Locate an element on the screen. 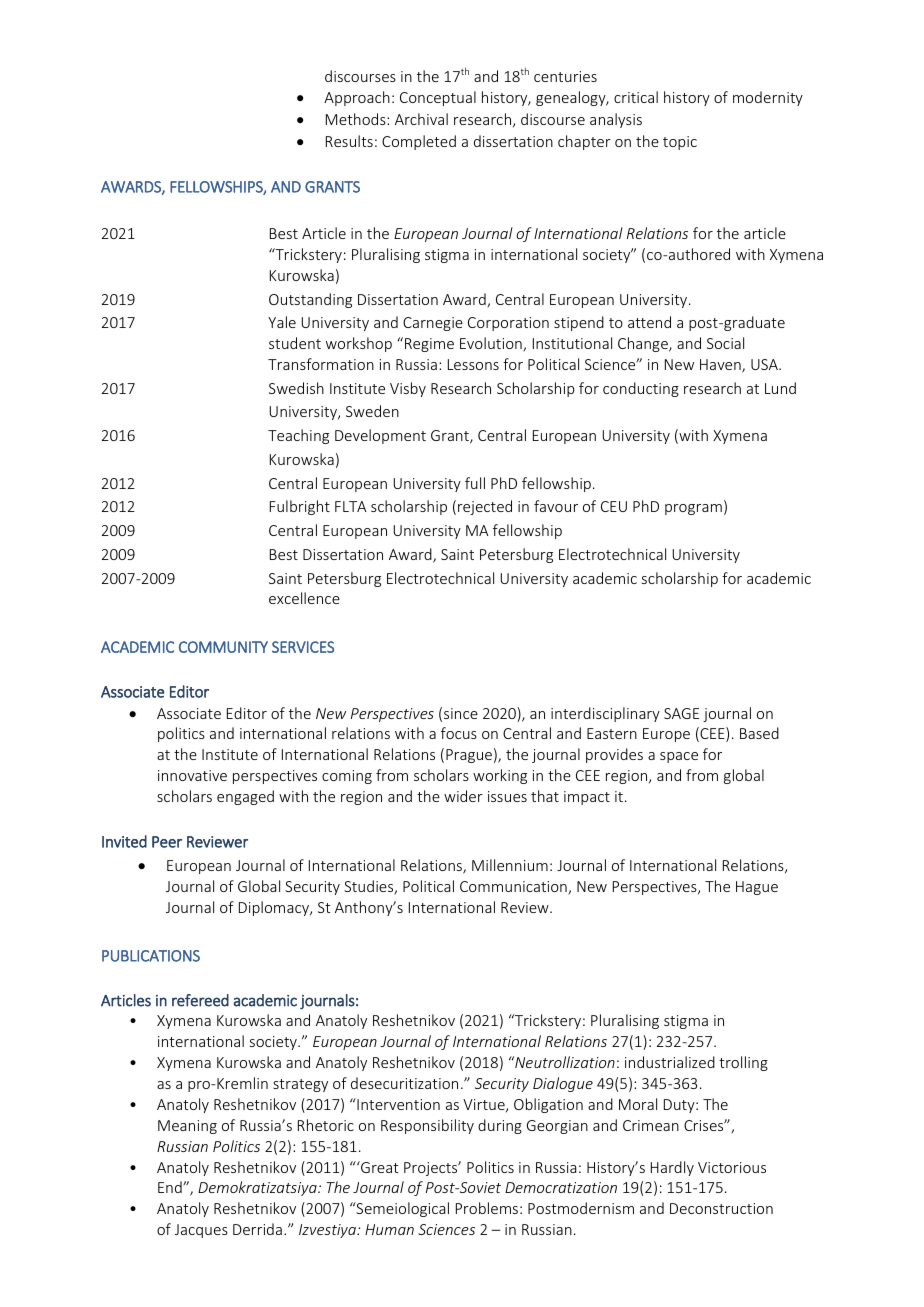 Image resolution: width=924 pixels, height=1307 pixels. Teaching is located at coordinates (298, 436).
